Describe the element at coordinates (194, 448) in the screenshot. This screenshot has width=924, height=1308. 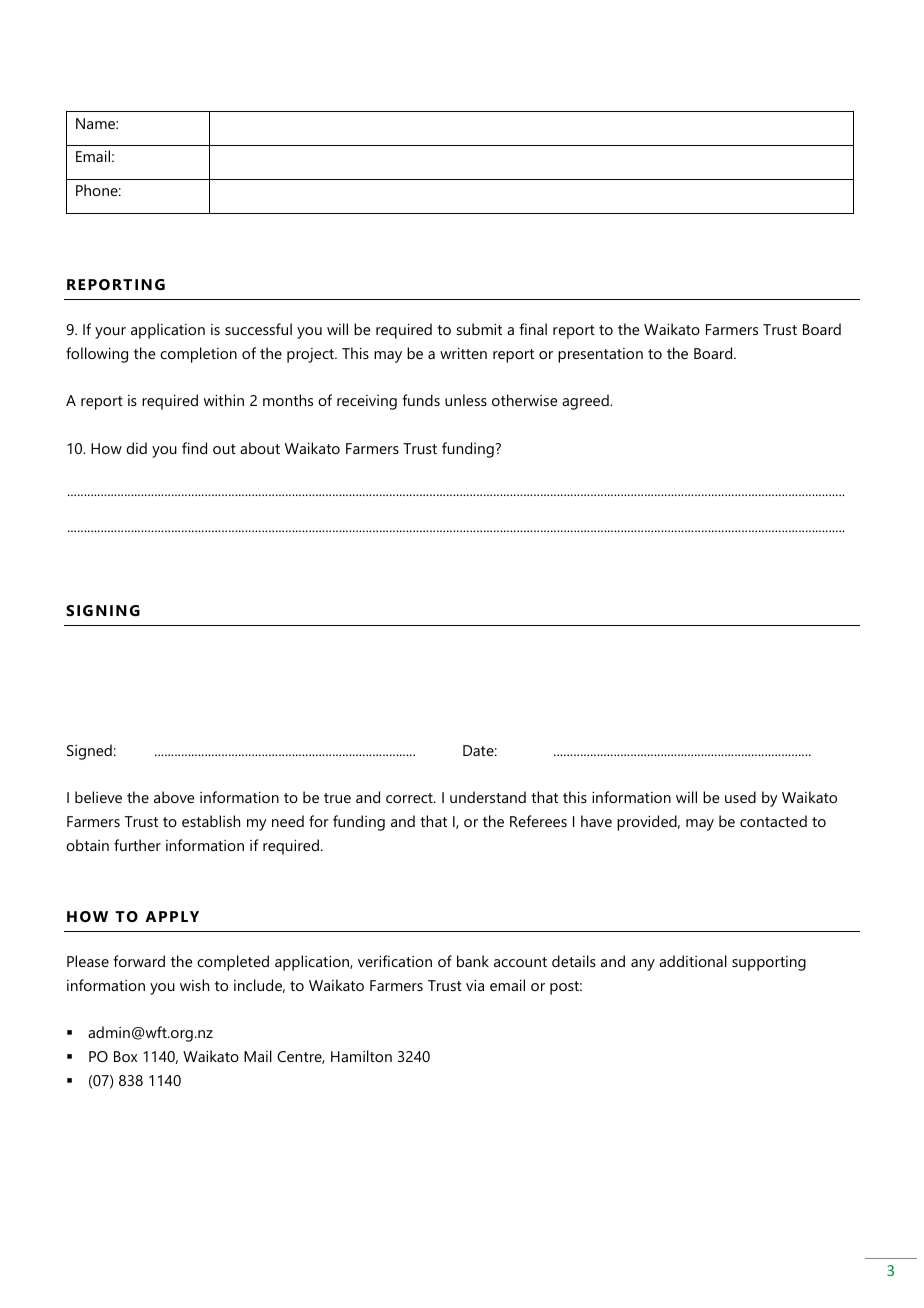
I see `find` at that location.
